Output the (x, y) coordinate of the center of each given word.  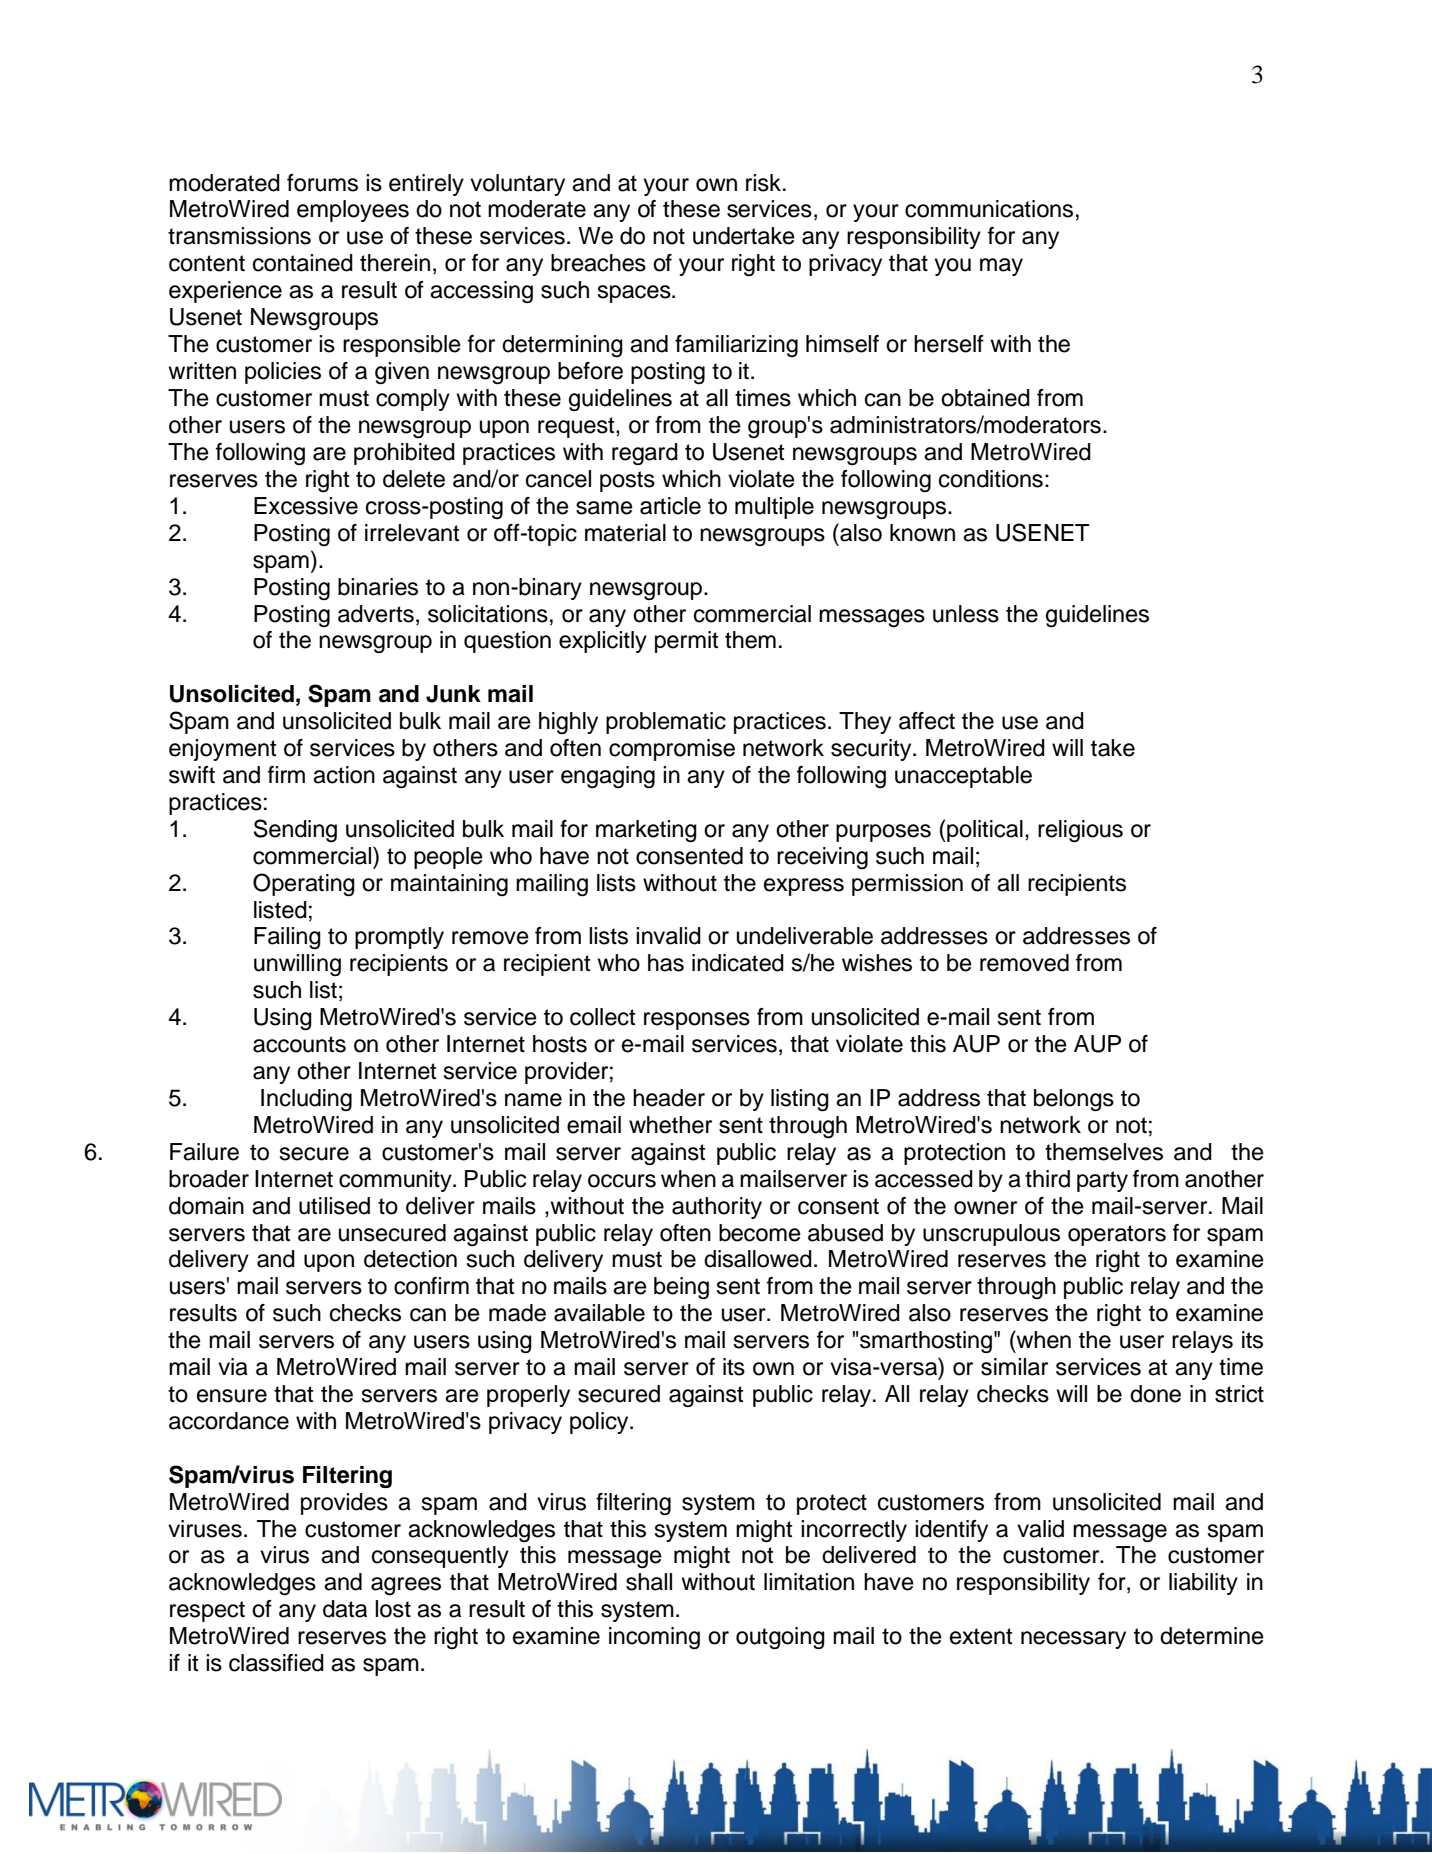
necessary (1073, 1640)
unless (966, 614)
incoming (654, 1638)
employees (353, 211)
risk (765, 183)
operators (1117, 1235)
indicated (738, 963)
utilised (334, 1206)
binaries (378, 587)
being (681, 1288)
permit (686, 642)
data (345, 1609)
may (1001, 267)
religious (1080, 831)
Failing (287, 938)
